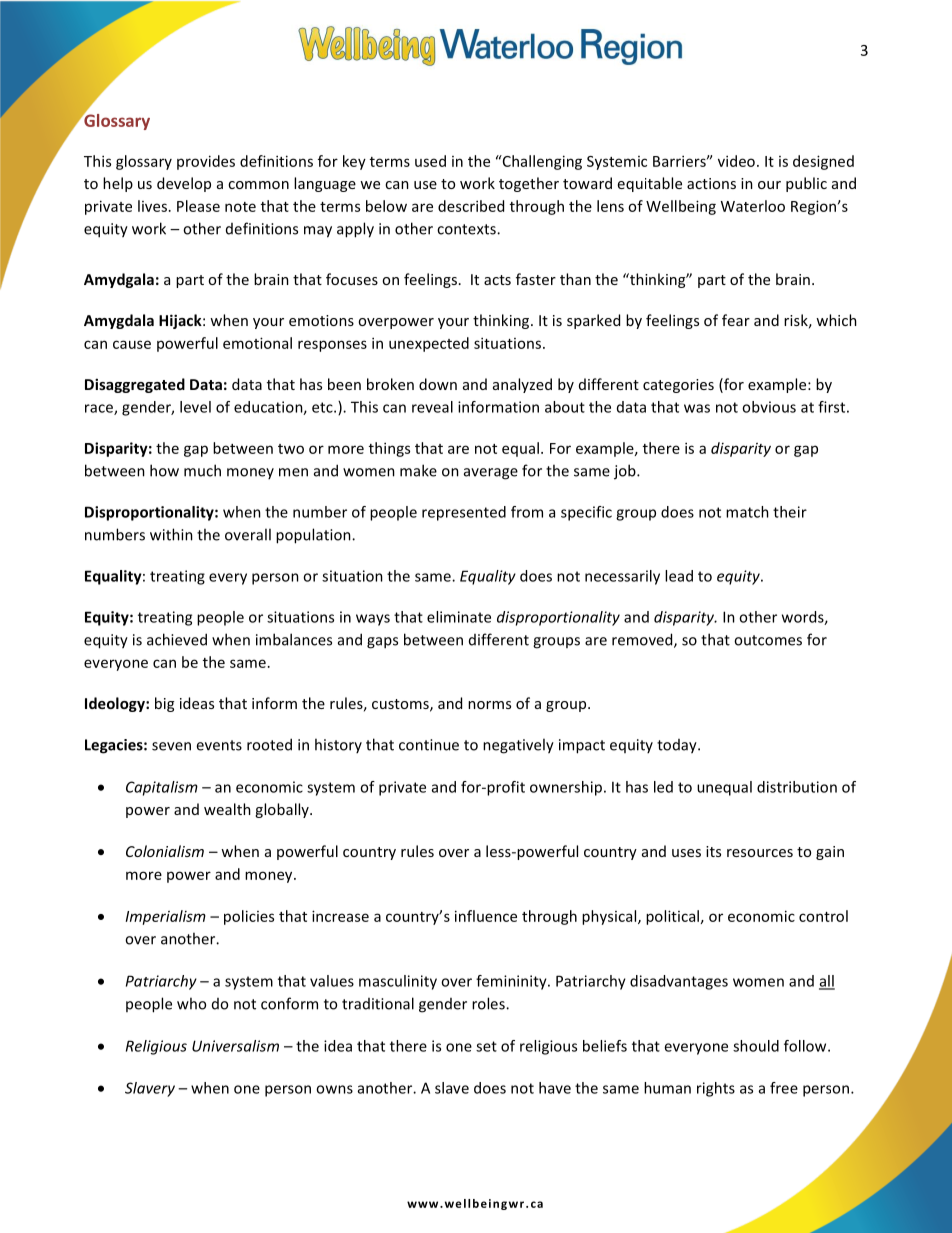  I want to click on continue, so click(429, 745).
